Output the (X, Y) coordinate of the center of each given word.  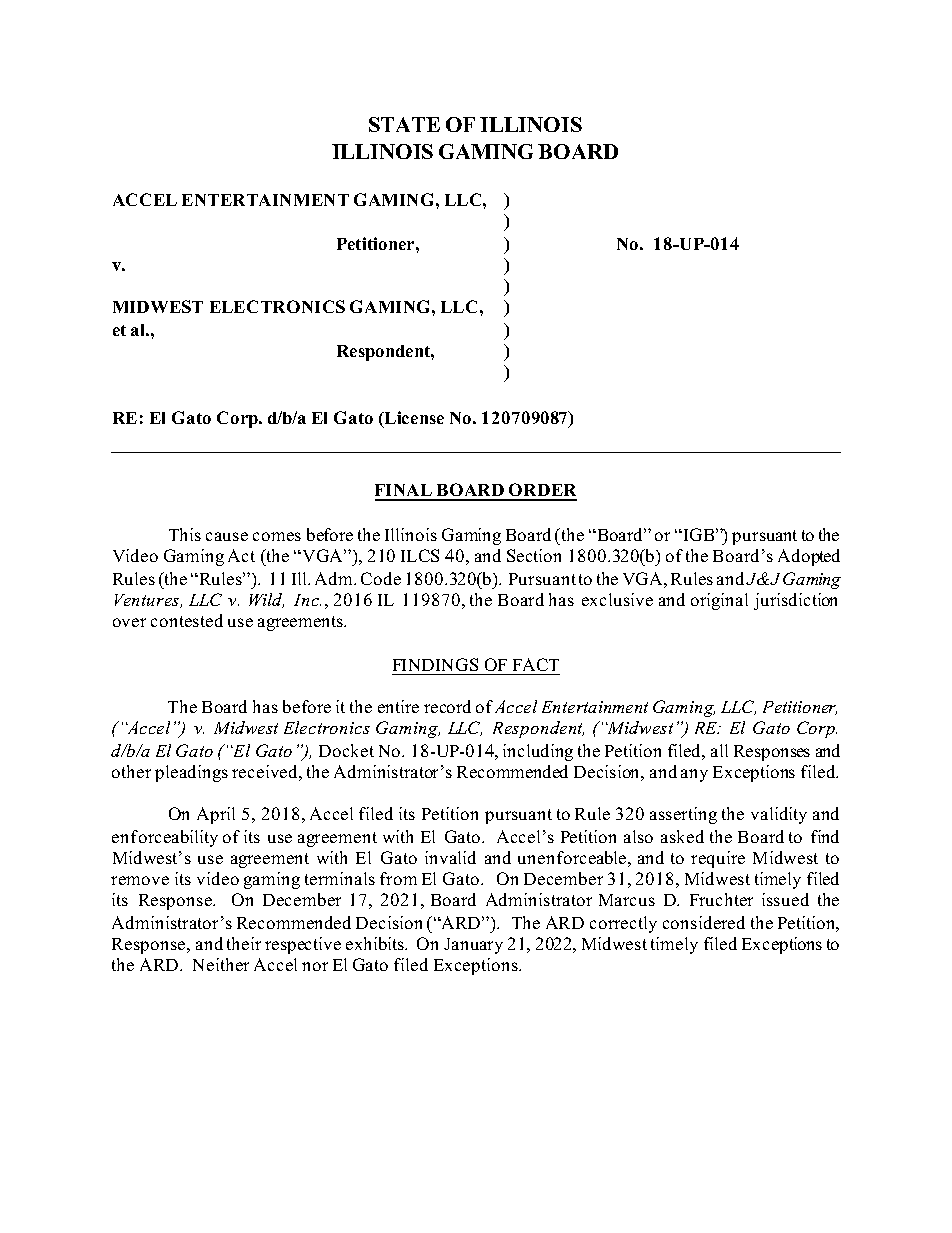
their (244, 943)
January (473, 946)
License (413, 419)
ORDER (542, 491)
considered (704, 922)
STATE (404, 124)
